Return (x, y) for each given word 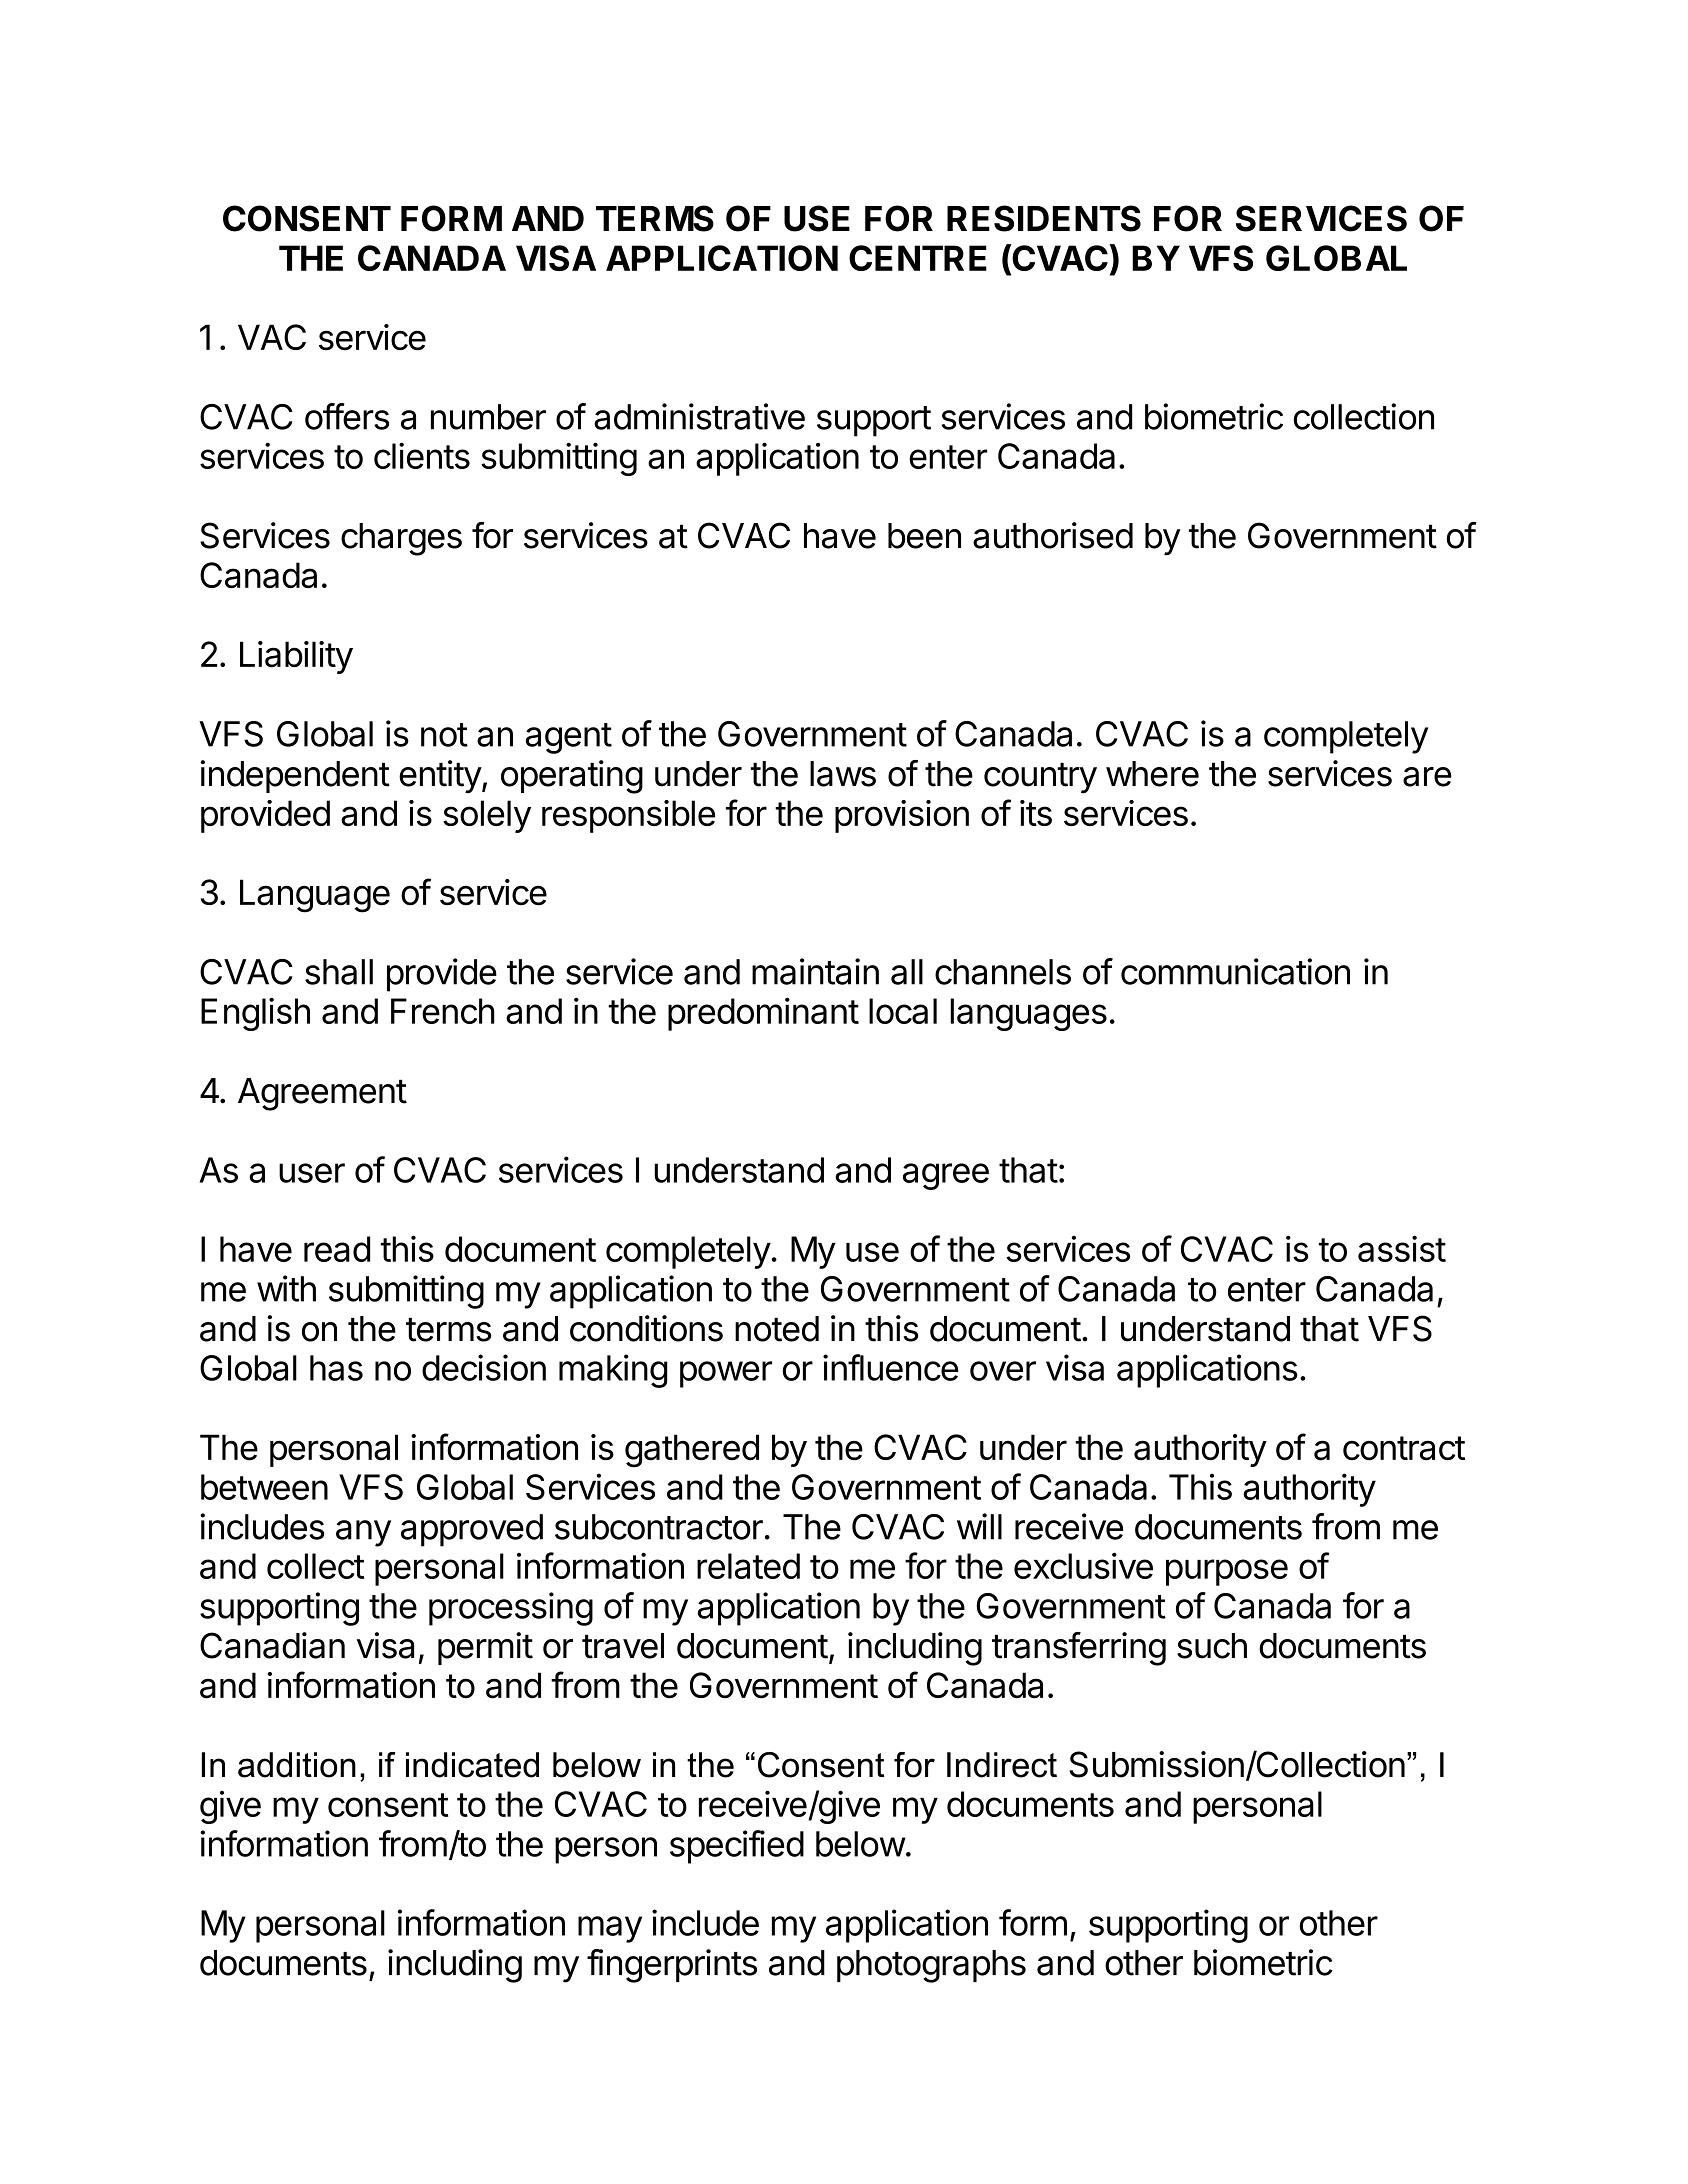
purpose (1227, 1572)
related (748, 1566)
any (363, 1533)
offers (347, 416)
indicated (472, 1765)
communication (1235, 971)
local (903, 1011)
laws (843, 774)
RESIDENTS (1044, 218)
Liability (296, 657)
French (443, 1011)
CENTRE (918, 258)
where (1152, 774)
